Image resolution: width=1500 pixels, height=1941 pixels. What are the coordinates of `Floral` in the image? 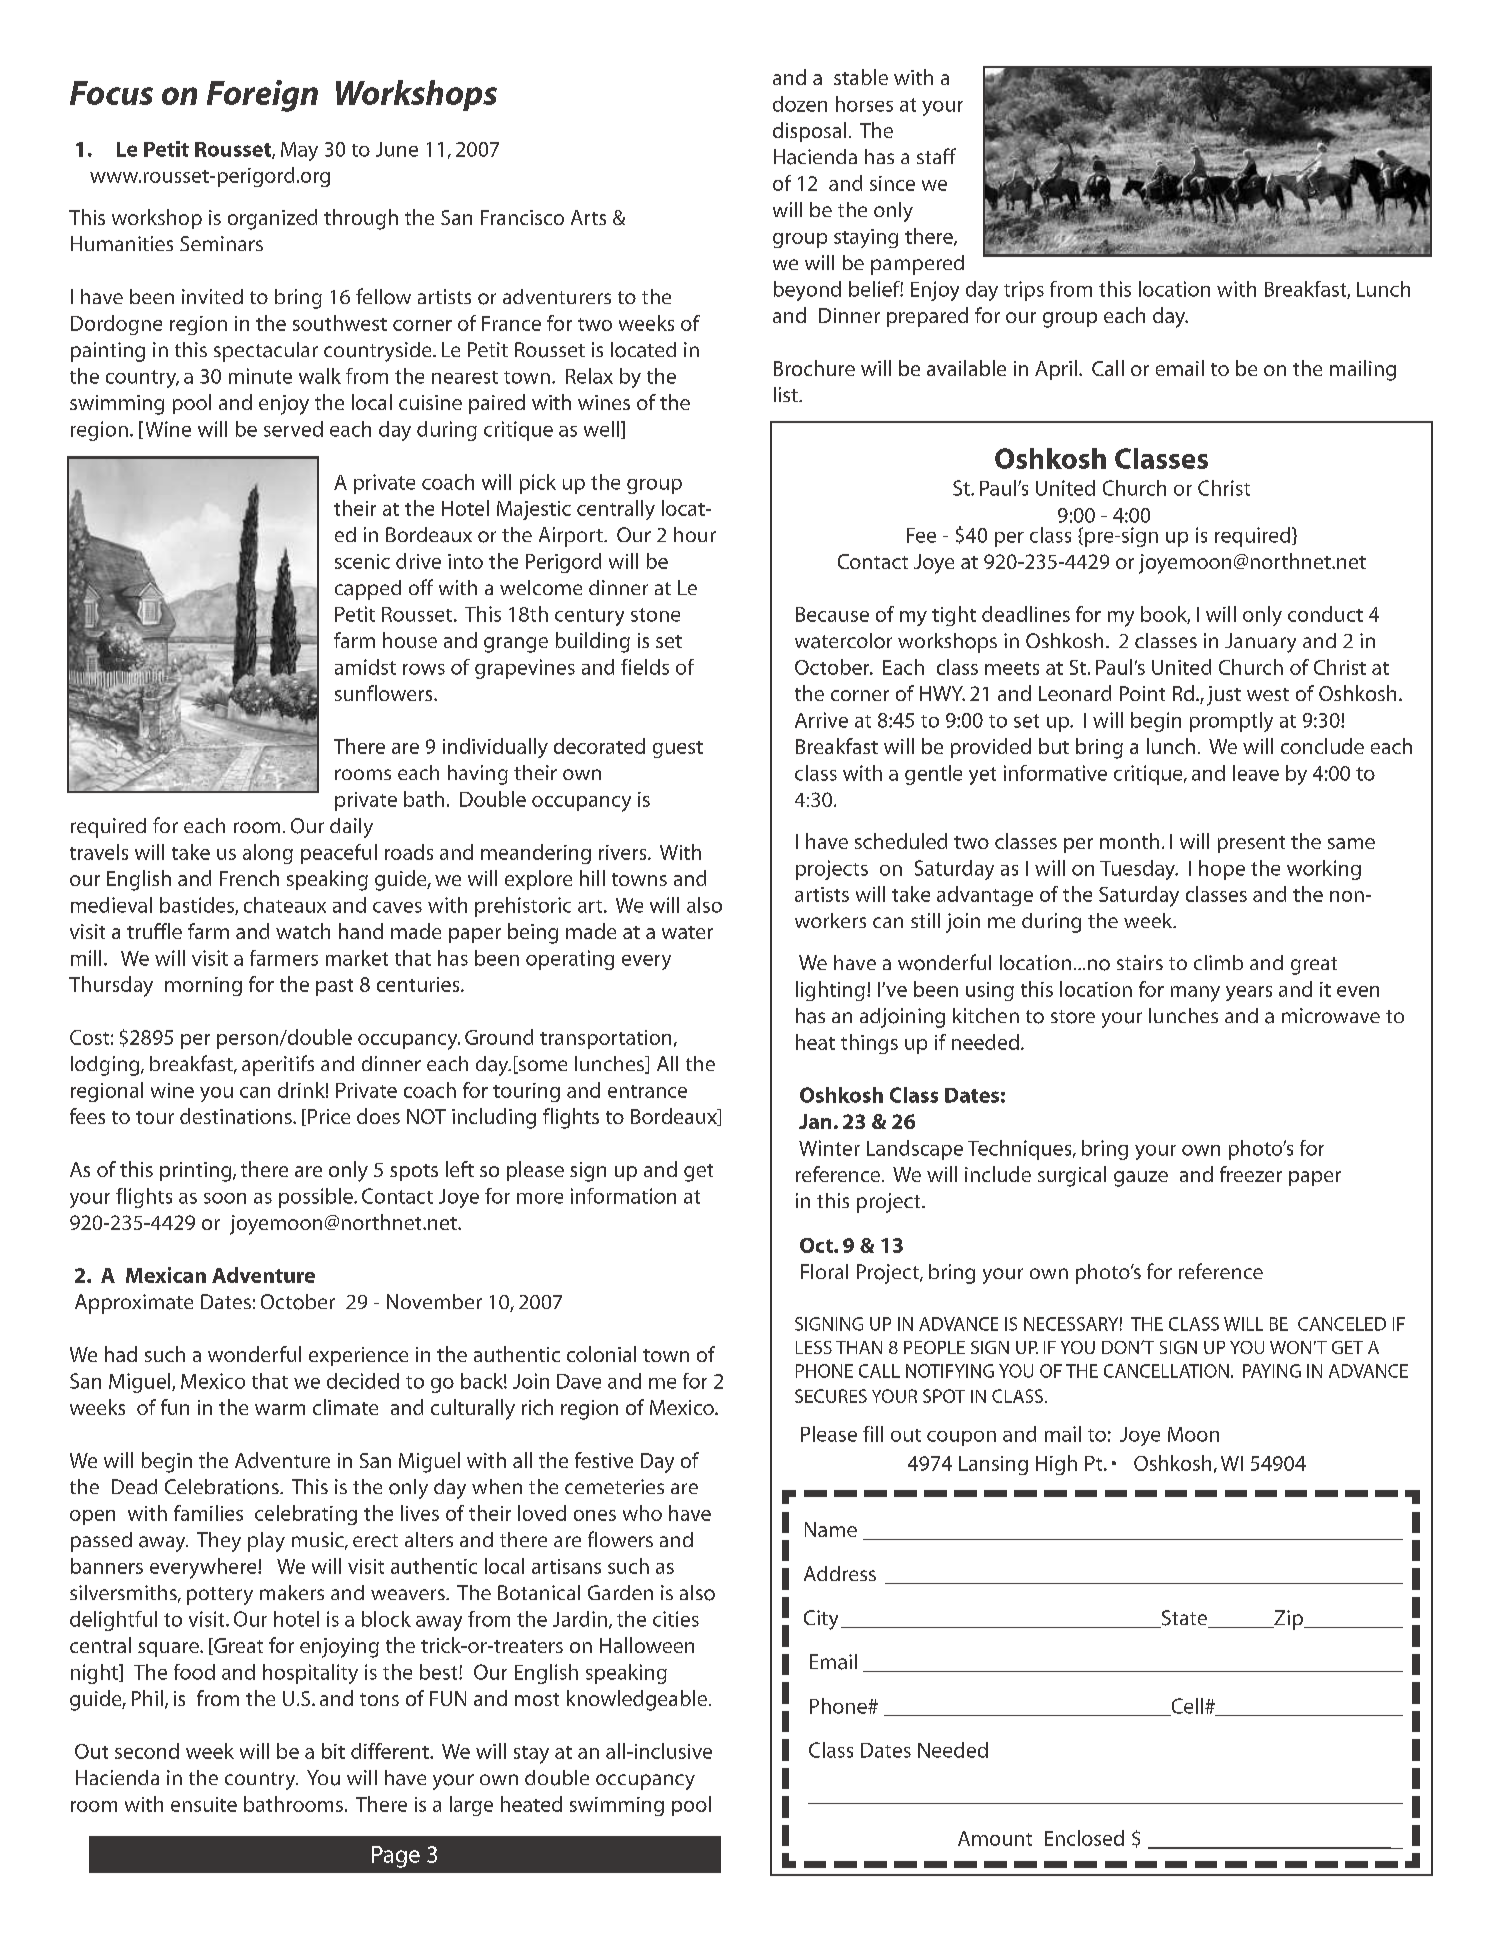 It's located at (824, 1271).
